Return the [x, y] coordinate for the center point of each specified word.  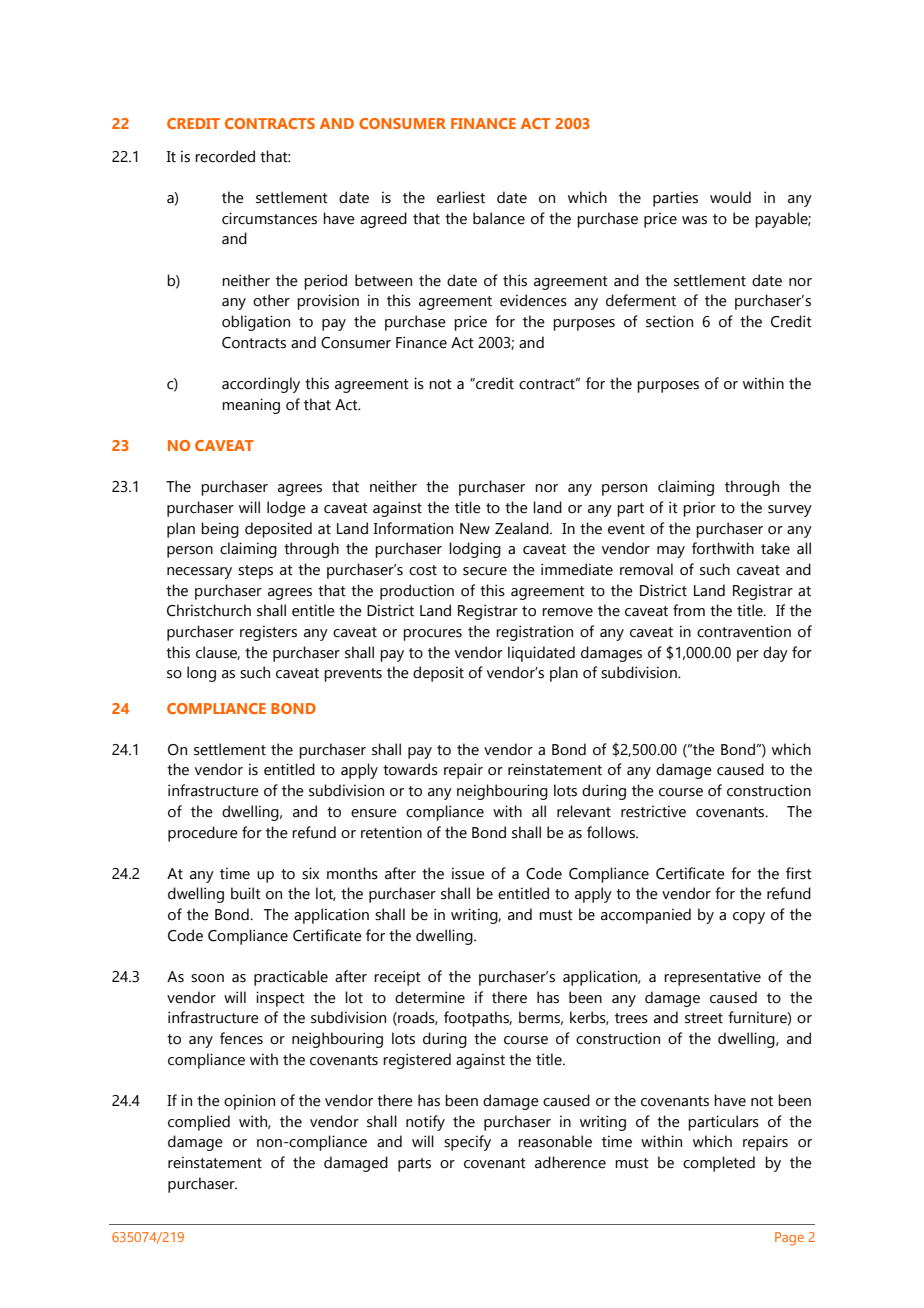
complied [199, 1123]
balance [499, 218]
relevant [584, 811]
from [689, 610]
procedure [203, 834]
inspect [280, 999]
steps [255, 572]
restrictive [653, 811]
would [730, 197]
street [704, 1018]
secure [485, 571]
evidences [533, 300]
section [669, 321]
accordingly [261, 385]
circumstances [269, 218]
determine [430, 997]
